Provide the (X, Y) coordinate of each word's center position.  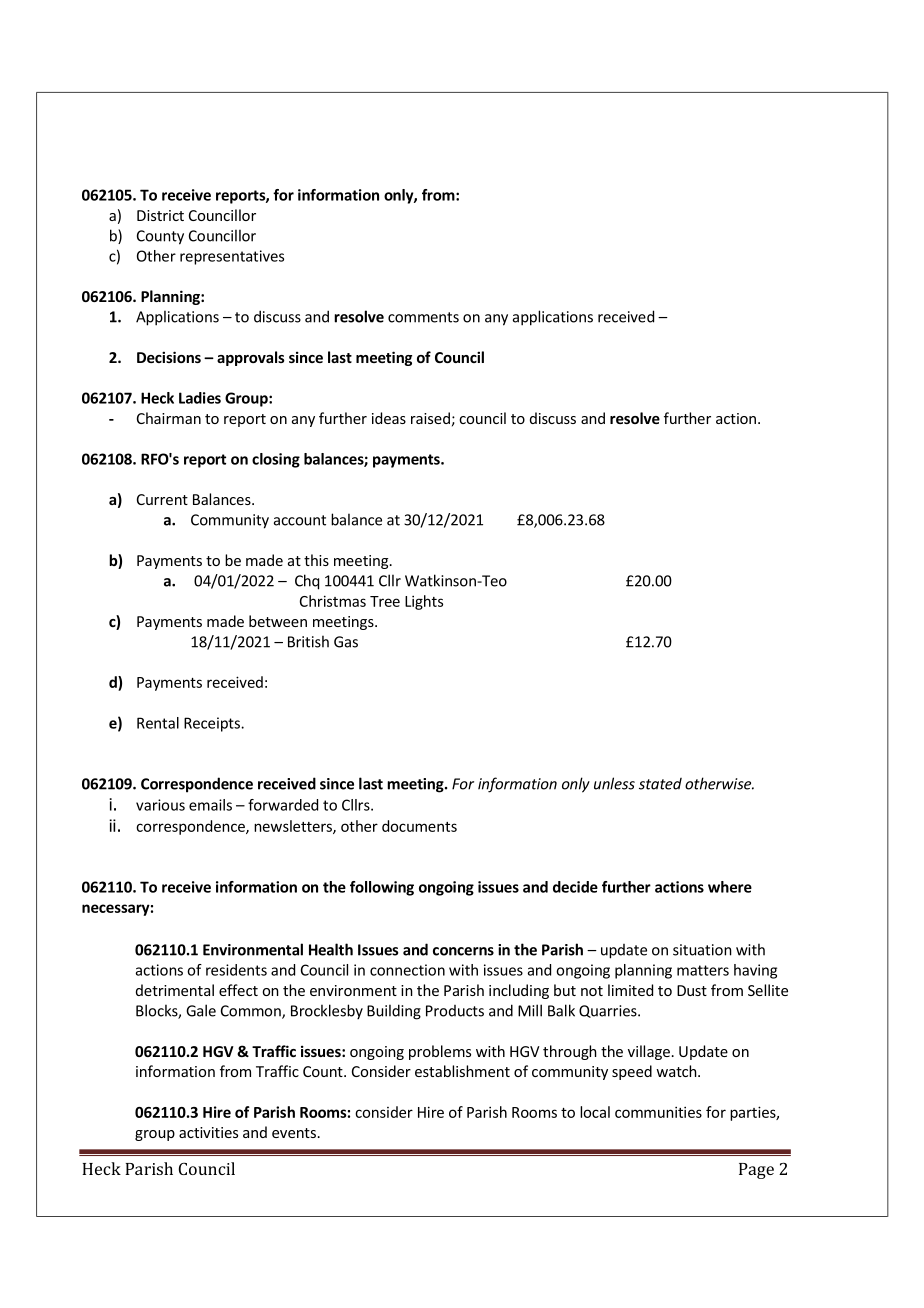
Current (162, 499)
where (730, 887)
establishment (462, 1071)
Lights (424, 602)
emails (210, 805)
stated (660, 784)
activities (208, 1132)
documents (419, 826)
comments (423, 317)
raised (430, 418)
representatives (232, 257)
